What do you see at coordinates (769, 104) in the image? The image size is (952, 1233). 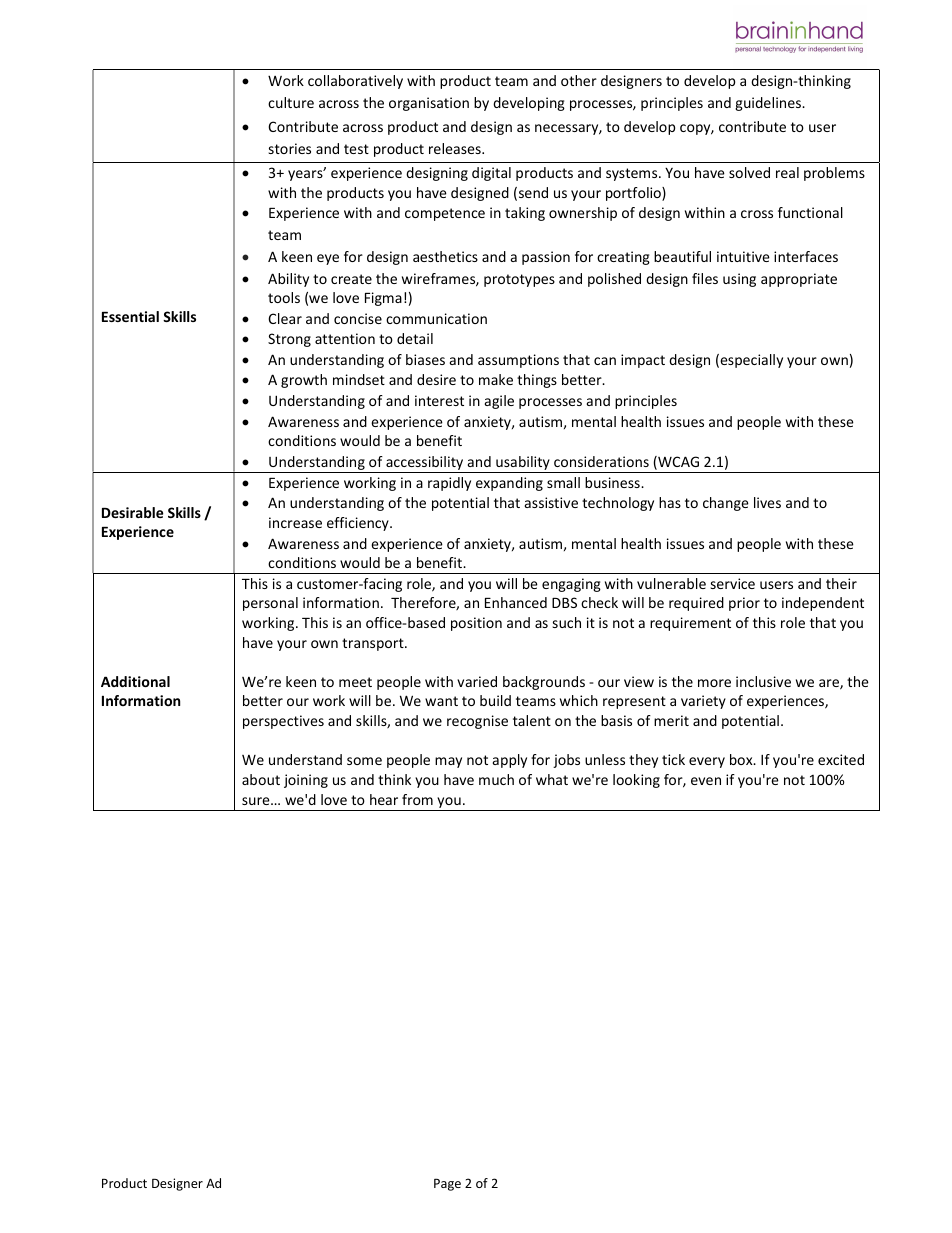 I see `guidelines` at bounding box center [769, 104].
